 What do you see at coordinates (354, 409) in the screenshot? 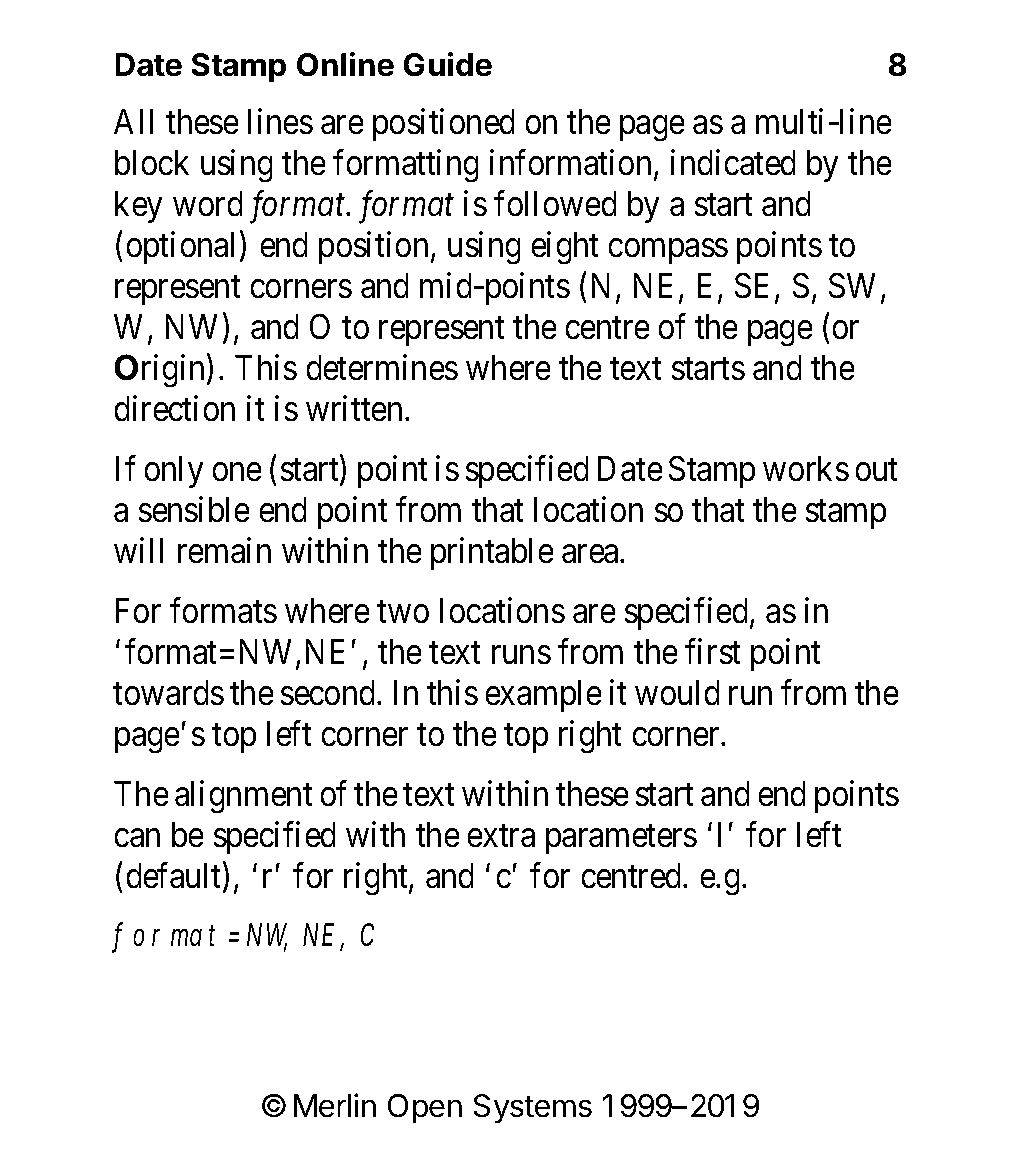
I see `written` at bounding box center [354, 409].
